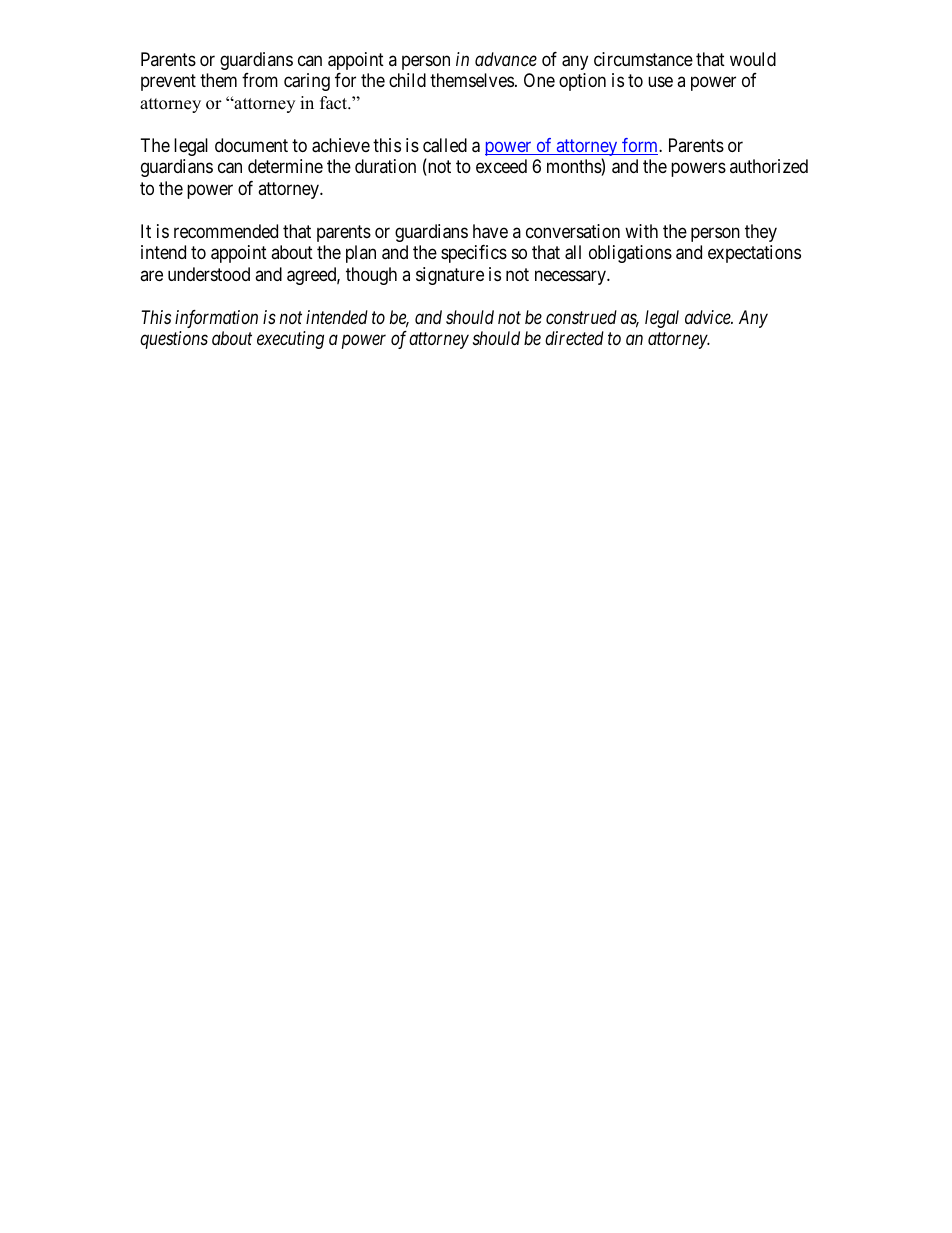 The width and height of the screenshot is (952, 1233). What do you see at coordinates (450, 276) in the screenshot?
I see `signature` at bounding box center [450, 276].
